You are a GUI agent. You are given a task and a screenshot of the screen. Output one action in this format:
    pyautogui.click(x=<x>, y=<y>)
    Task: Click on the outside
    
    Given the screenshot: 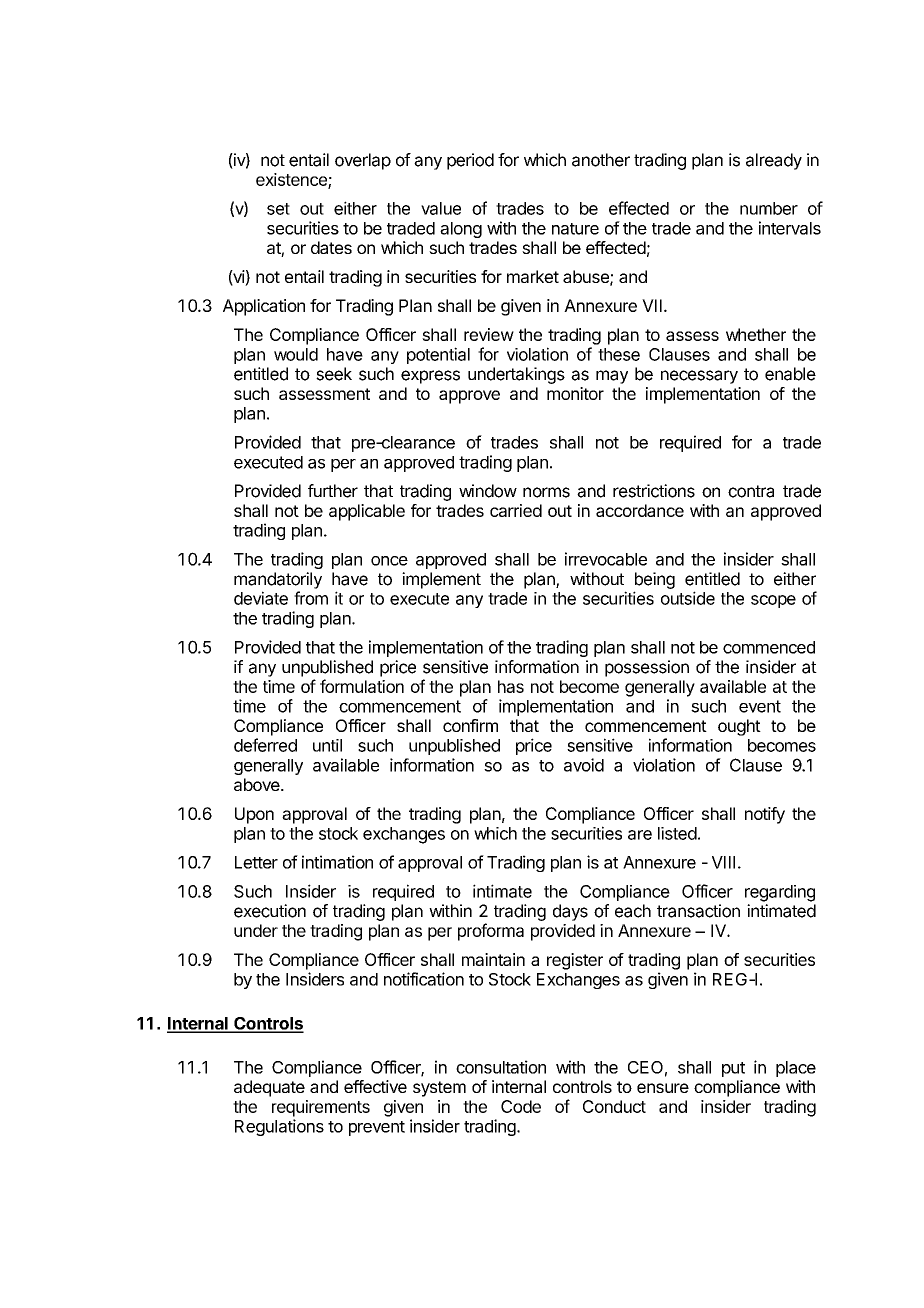 What is the action you would take?
    pyautogui.click(x=688, y=598)
